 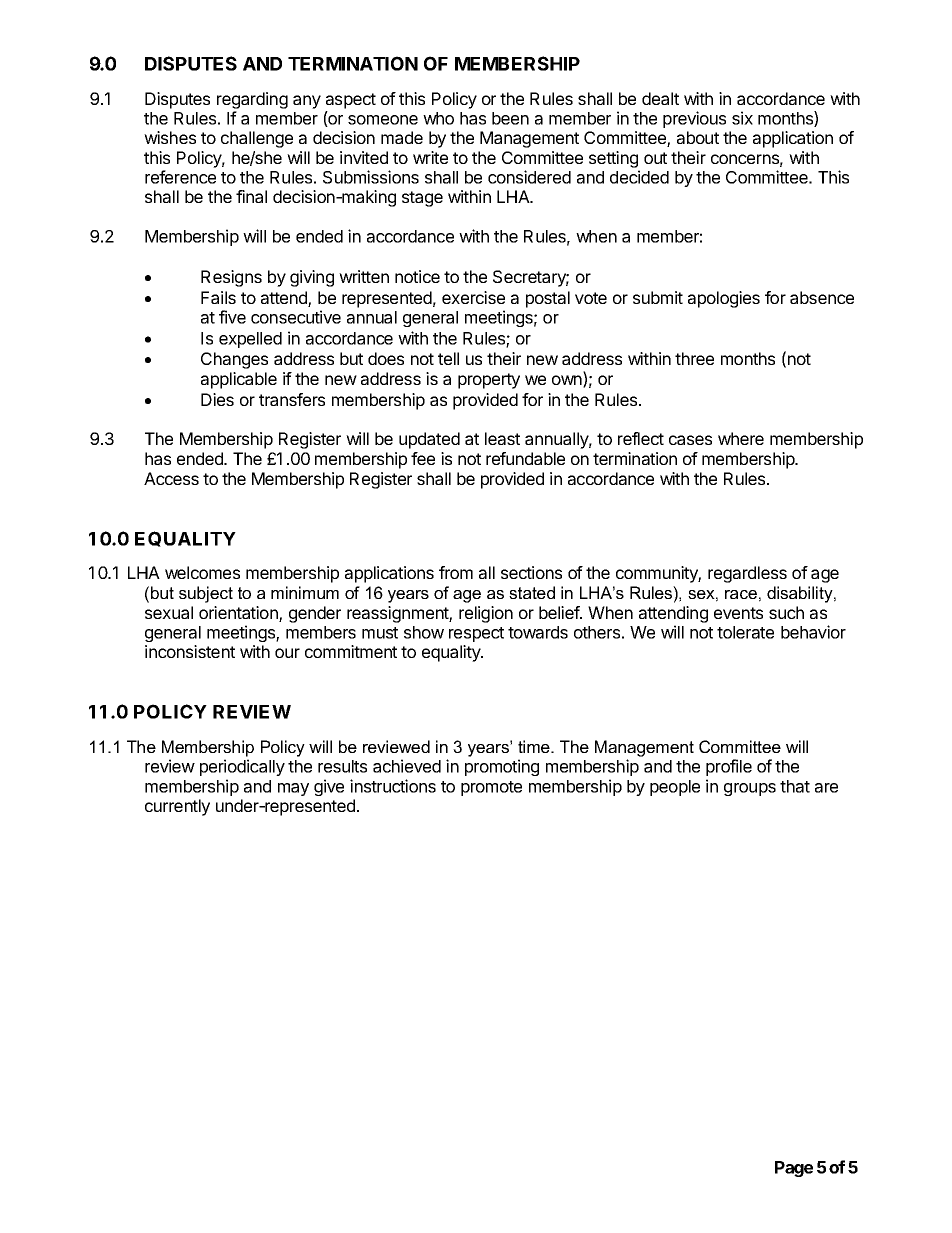 I want to click on challenge, so click(x=257, y=139).
